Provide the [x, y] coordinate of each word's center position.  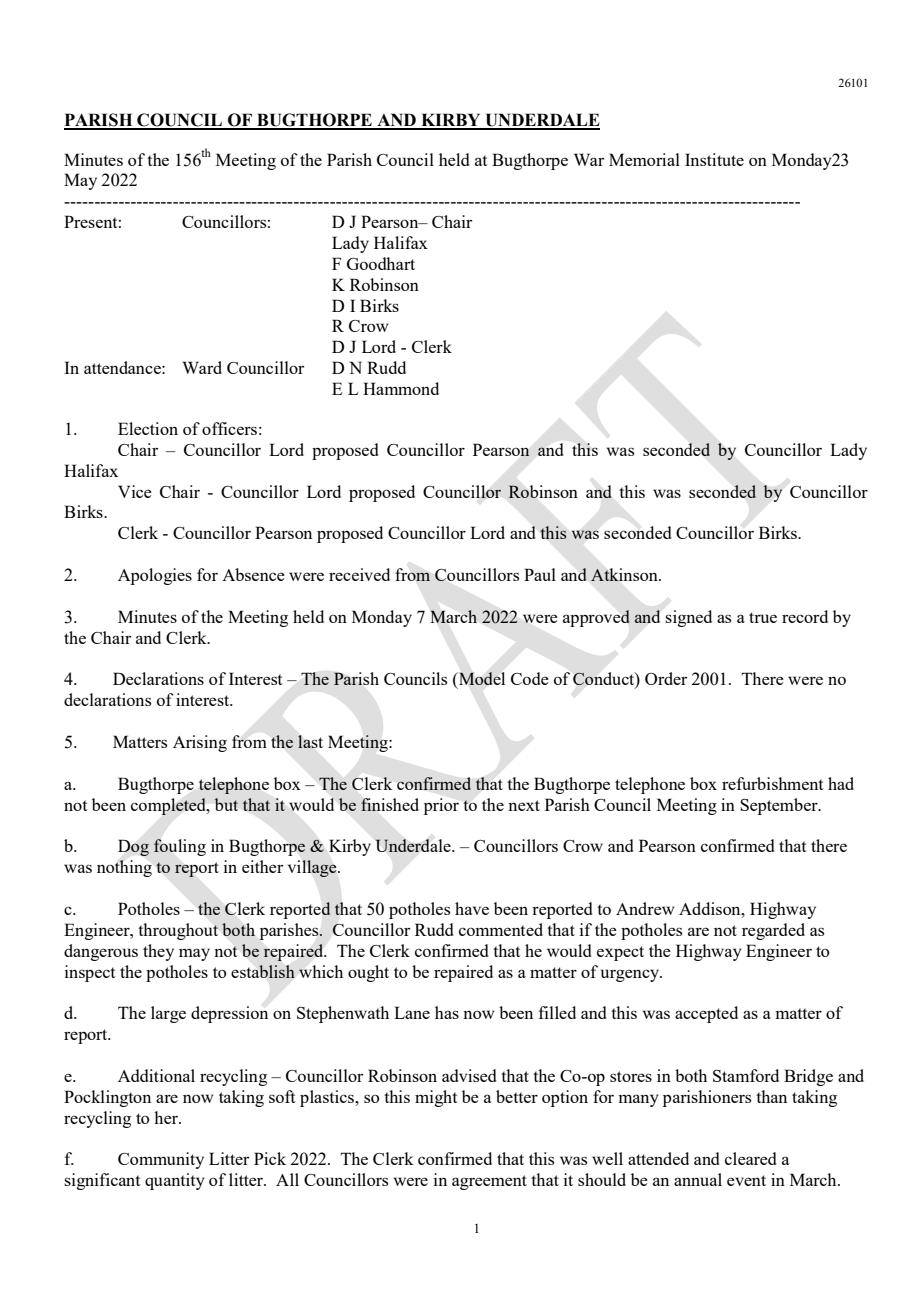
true [763, 617]
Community [161, 1160]
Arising [200, 743]
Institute [714, 159]
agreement [489, 1182]
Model [481, 678]
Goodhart [381, 263]
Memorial [644, 159]
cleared [750, 1158]
